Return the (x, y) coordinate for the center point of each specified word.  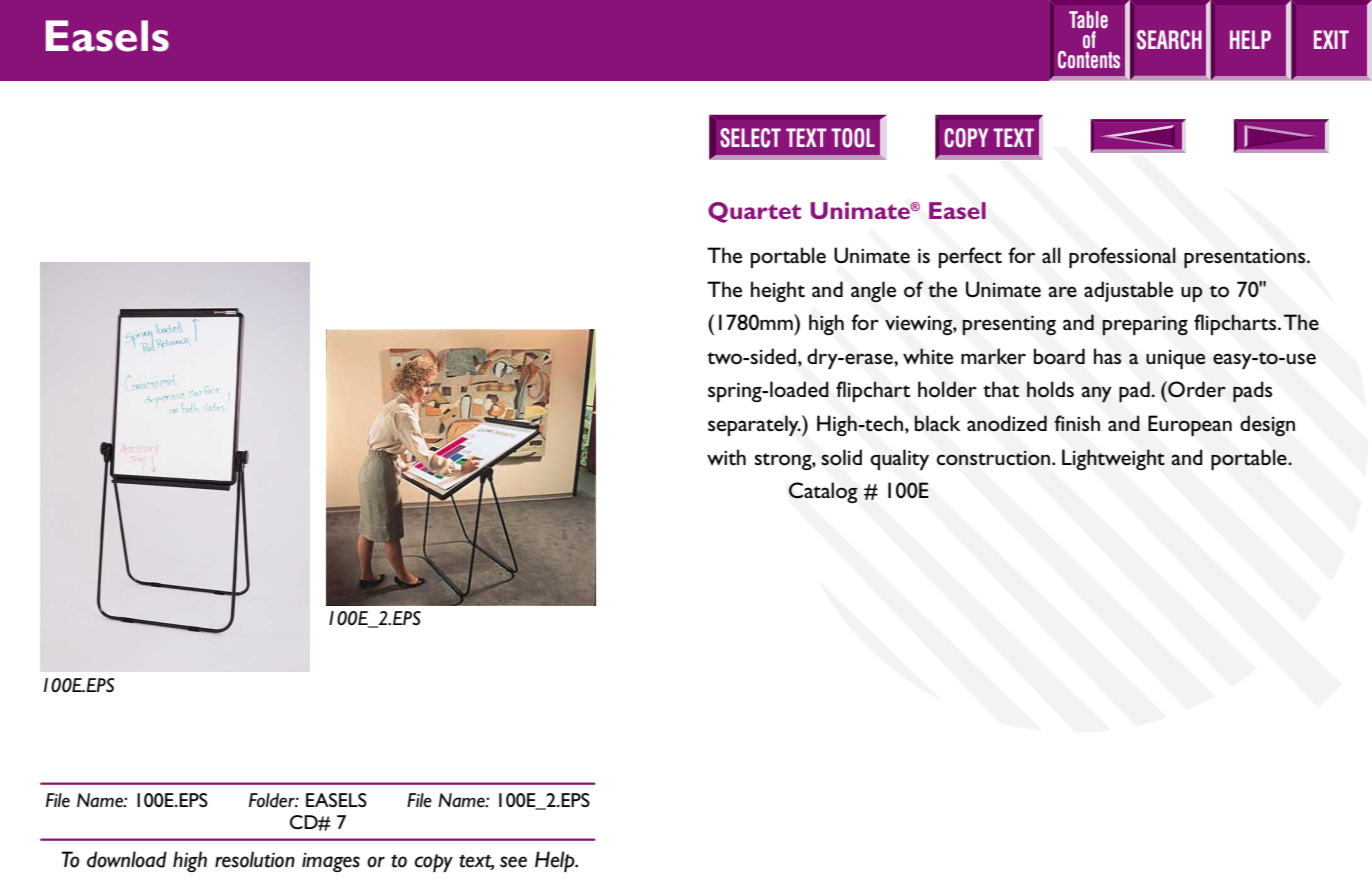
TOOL (853, 138)
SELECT (750, 138)
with (726, 457)
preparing (1145, 325)
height (778, 291)
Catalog (823, 492)
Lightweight (1113, 459)
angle (873, 292)
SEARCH (1169, 40)
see (513, 862)
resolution (255, 859)
